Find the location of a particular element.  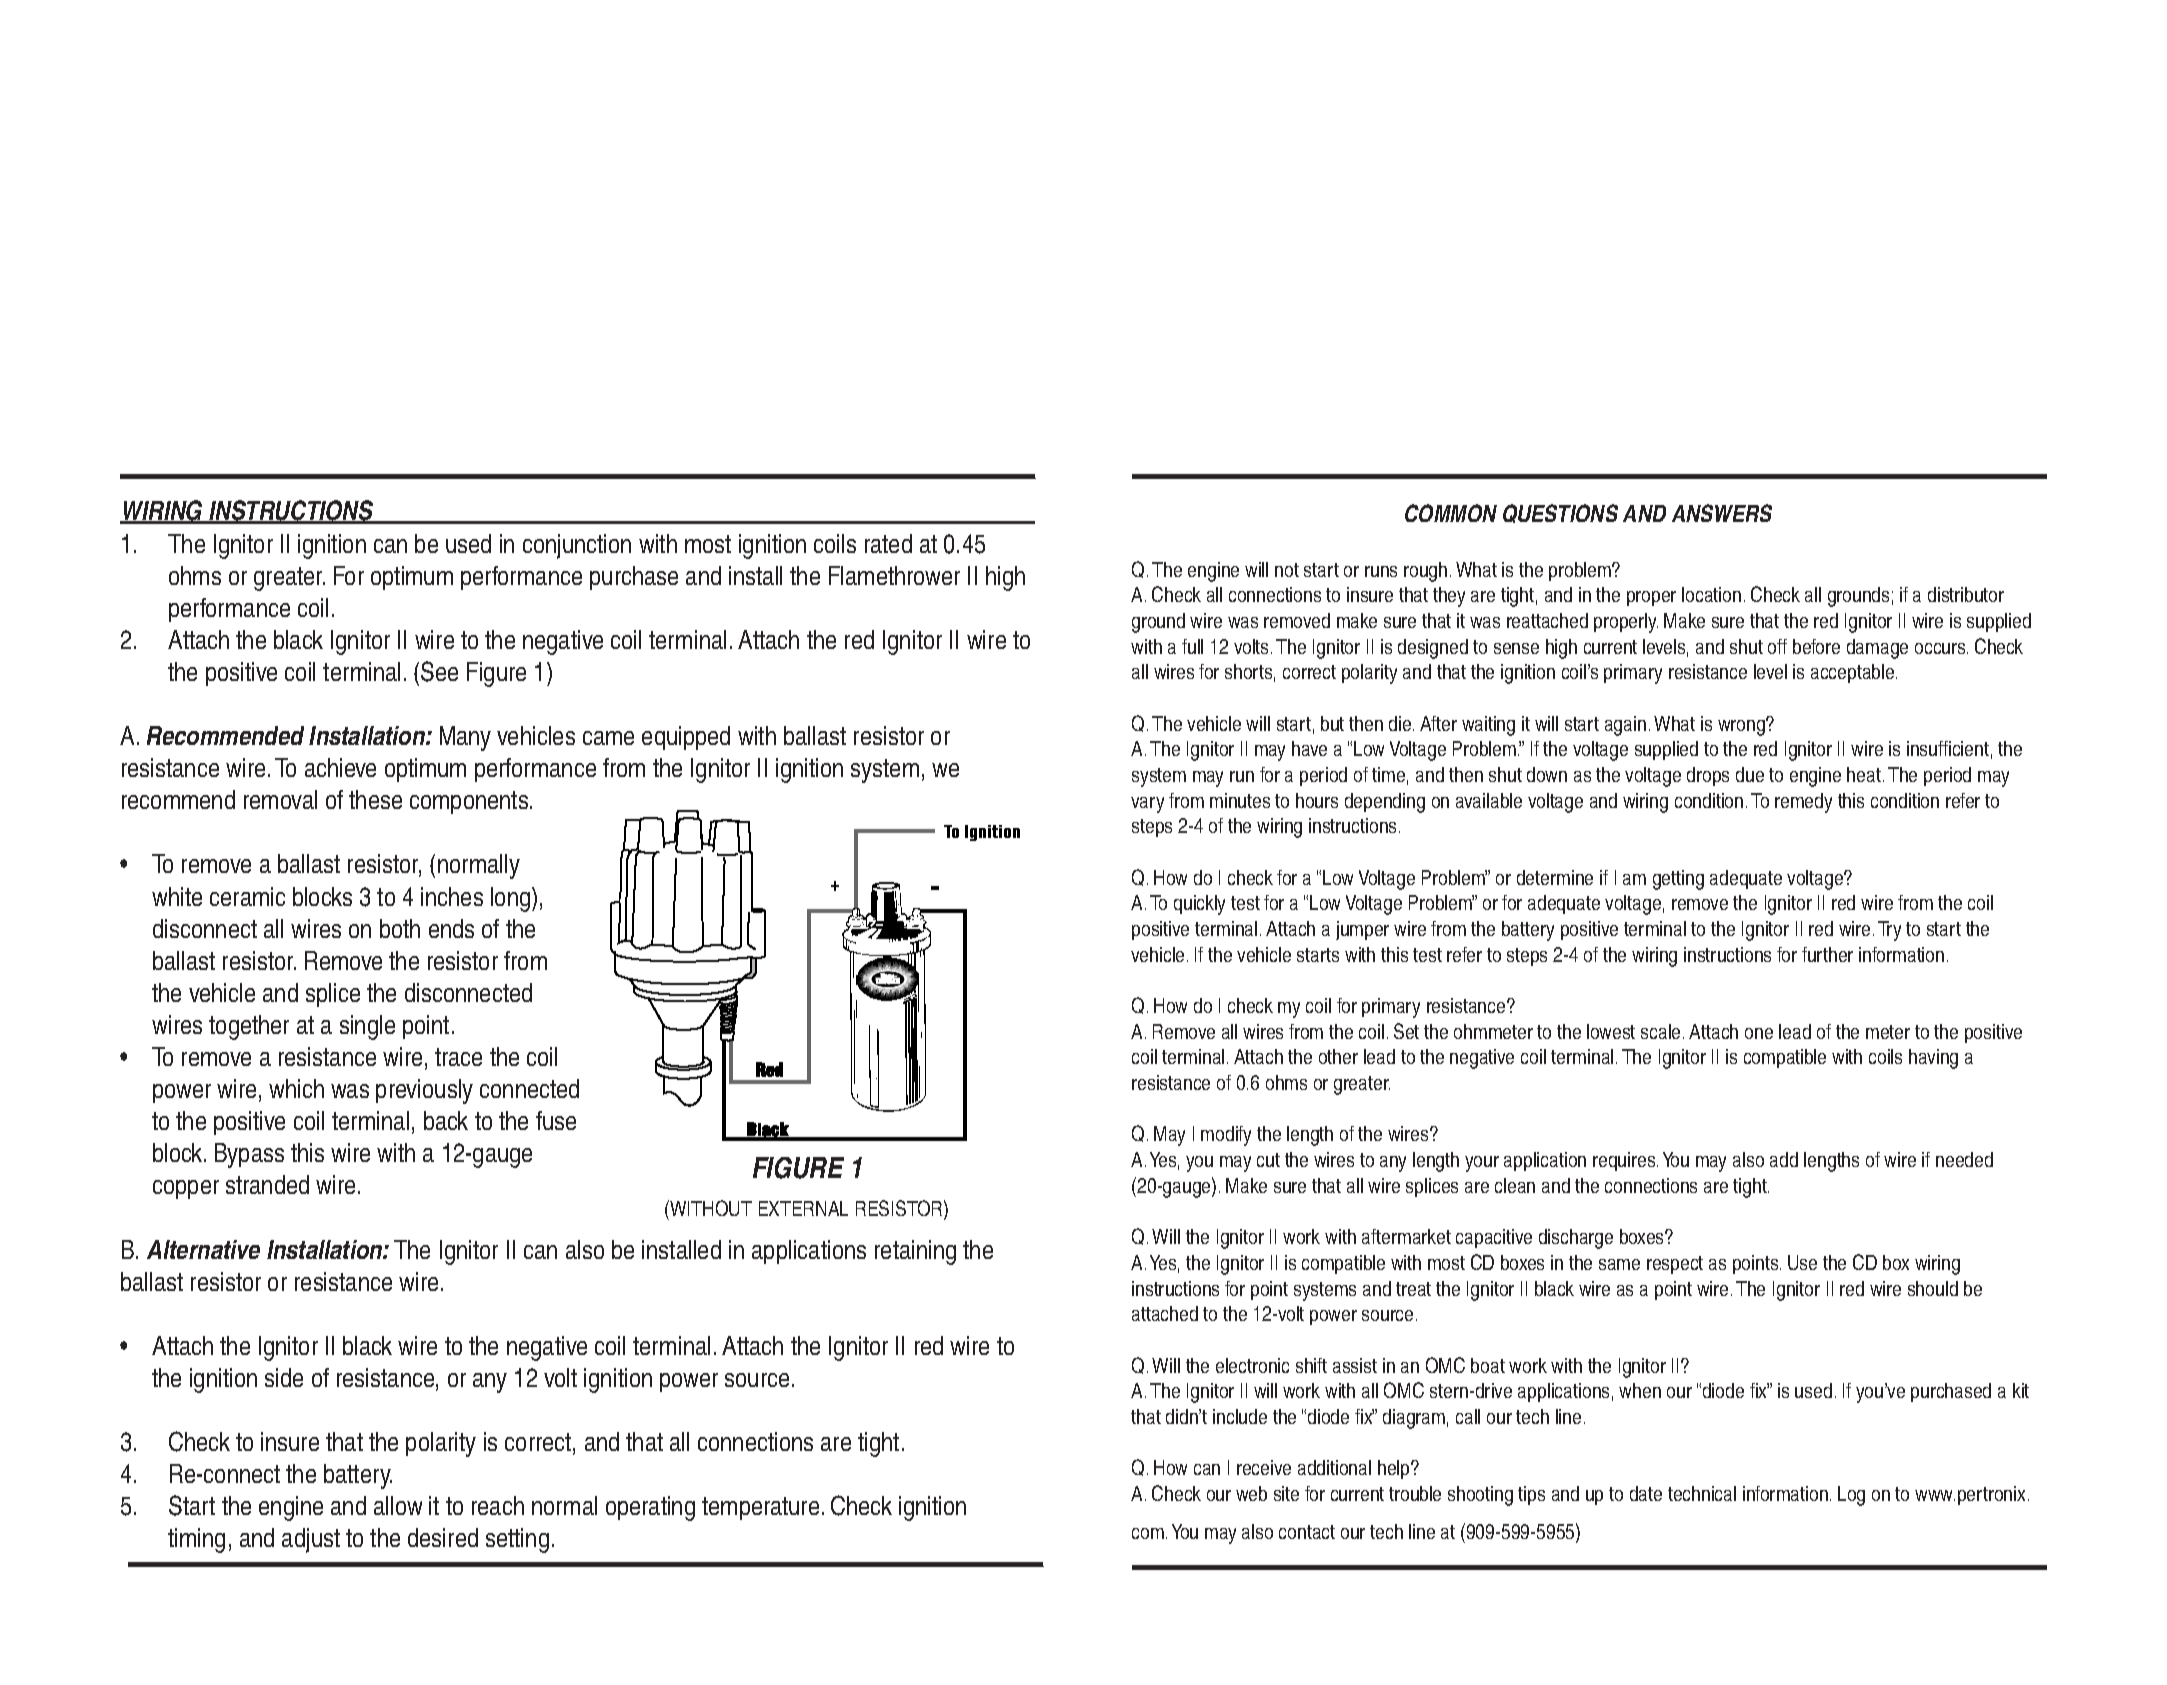

needed is located at coordinates (1964, 1159).
